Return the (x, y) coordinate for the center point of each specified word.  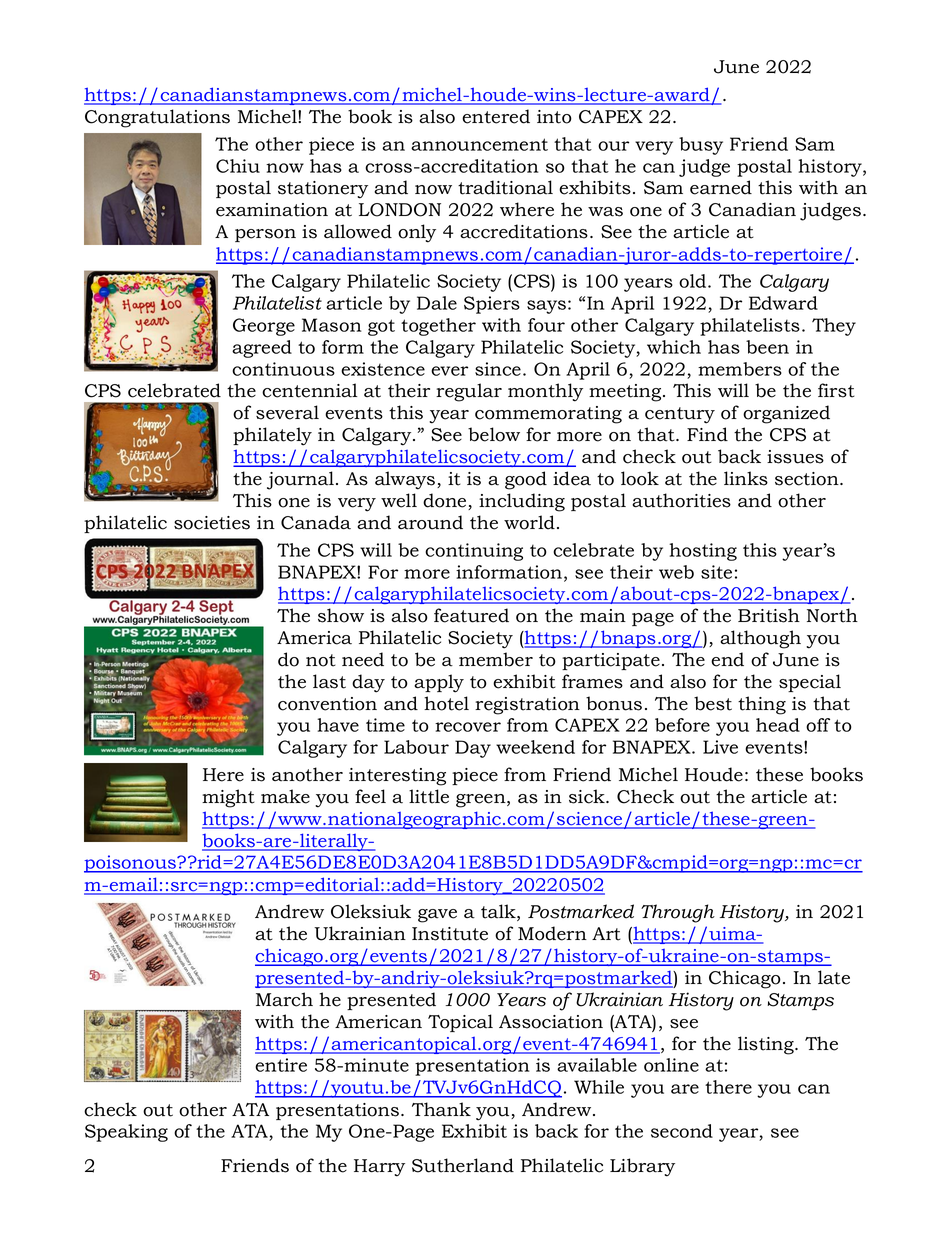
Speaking (126, 1133)
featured (471, 615)
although (760, 639)
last (329, 681)
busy (701, 146)
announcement (479, 144)
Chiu (238, 166)
